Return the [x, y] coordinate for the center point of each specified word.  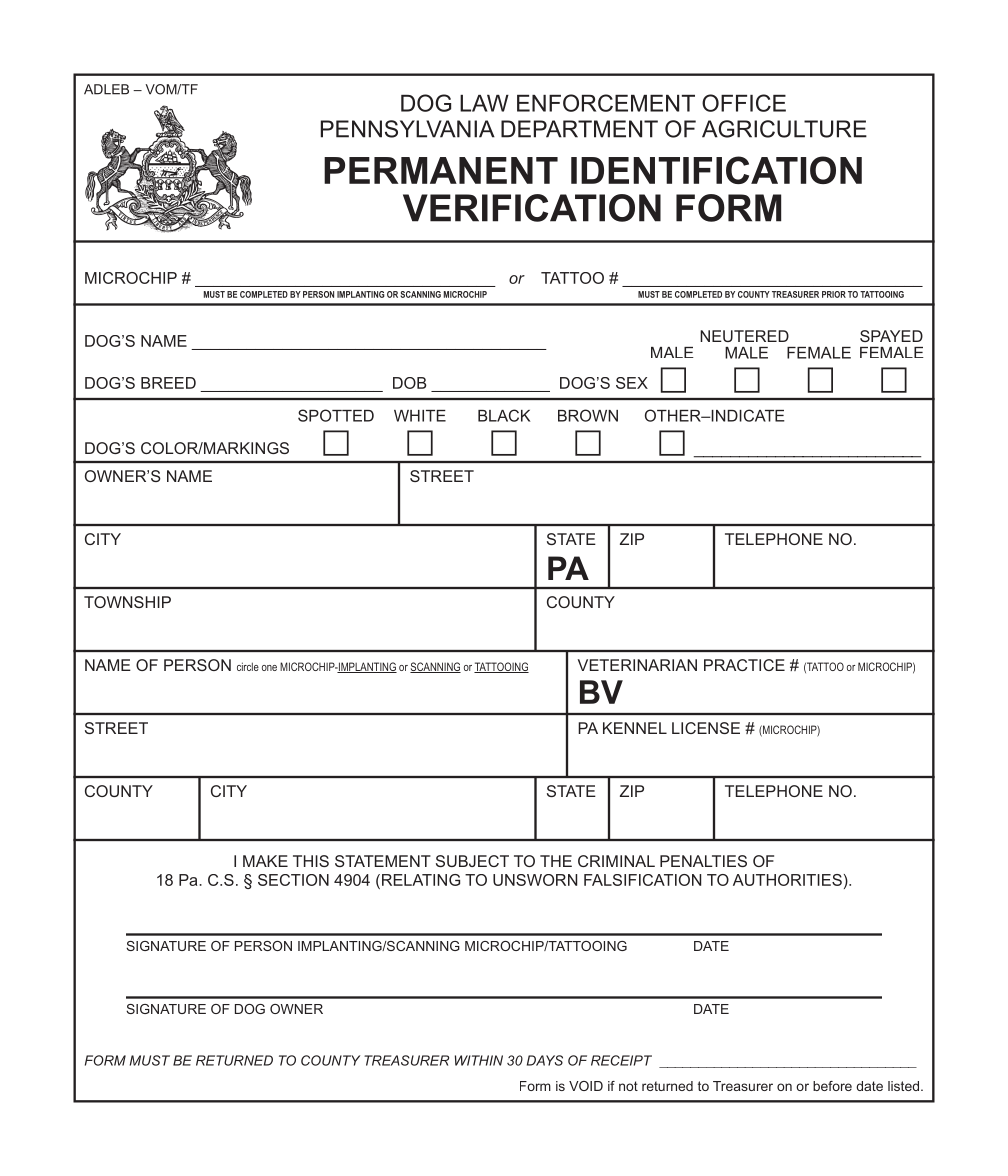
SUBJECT [472, 861]
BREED [168, 383]
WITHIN [479, 1060]
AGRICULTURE [784, 129]
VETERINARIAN [637, 665]
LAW [484, 103]
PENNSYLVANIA [408, 129]
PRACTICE [744, 665]
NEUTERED [744, 336]
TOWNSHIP [127, 602]
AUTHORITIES [787, 880]
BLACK [504, 415]
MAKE [265, 861]
